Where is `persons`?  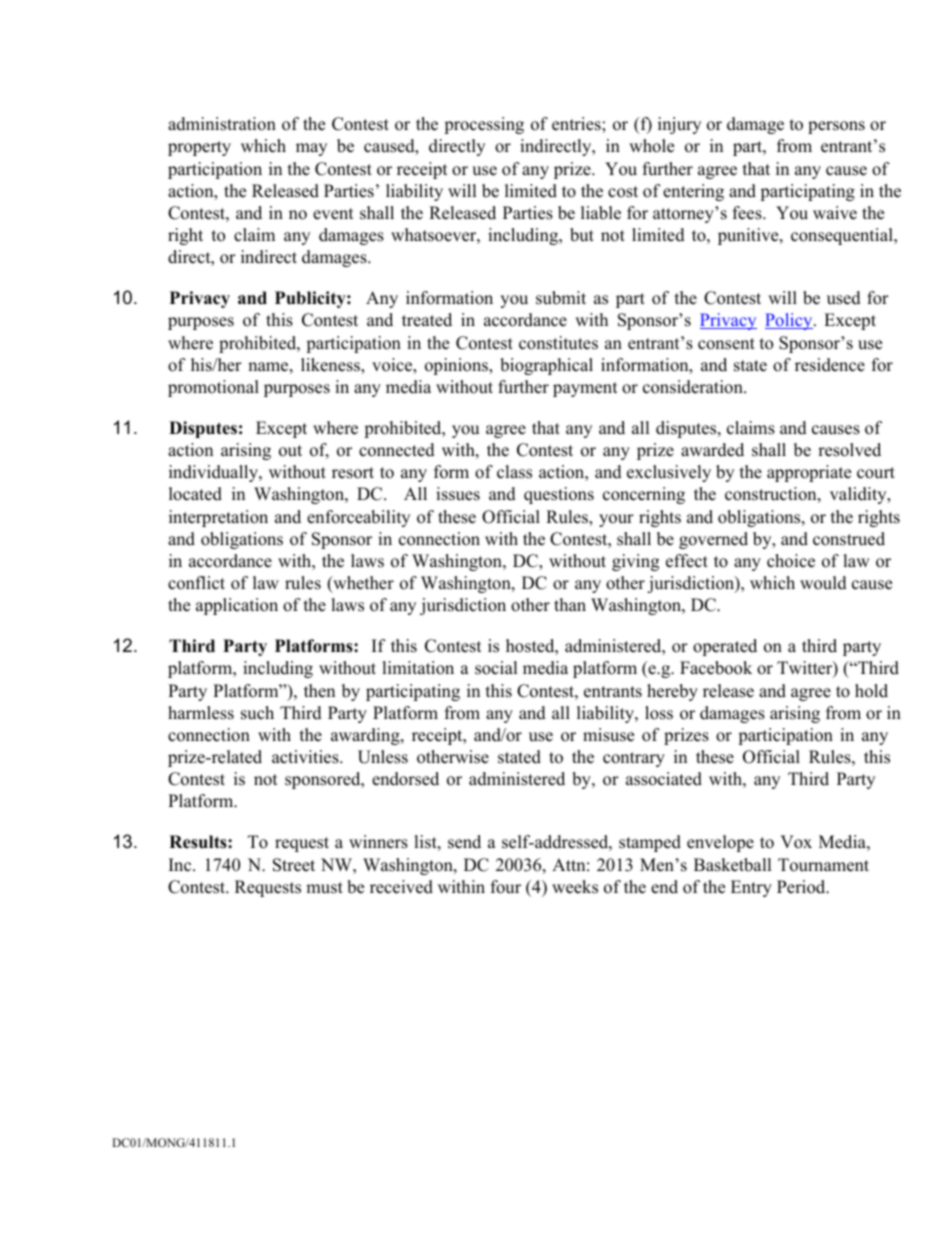 persons is located at coordinates (836, 127).
